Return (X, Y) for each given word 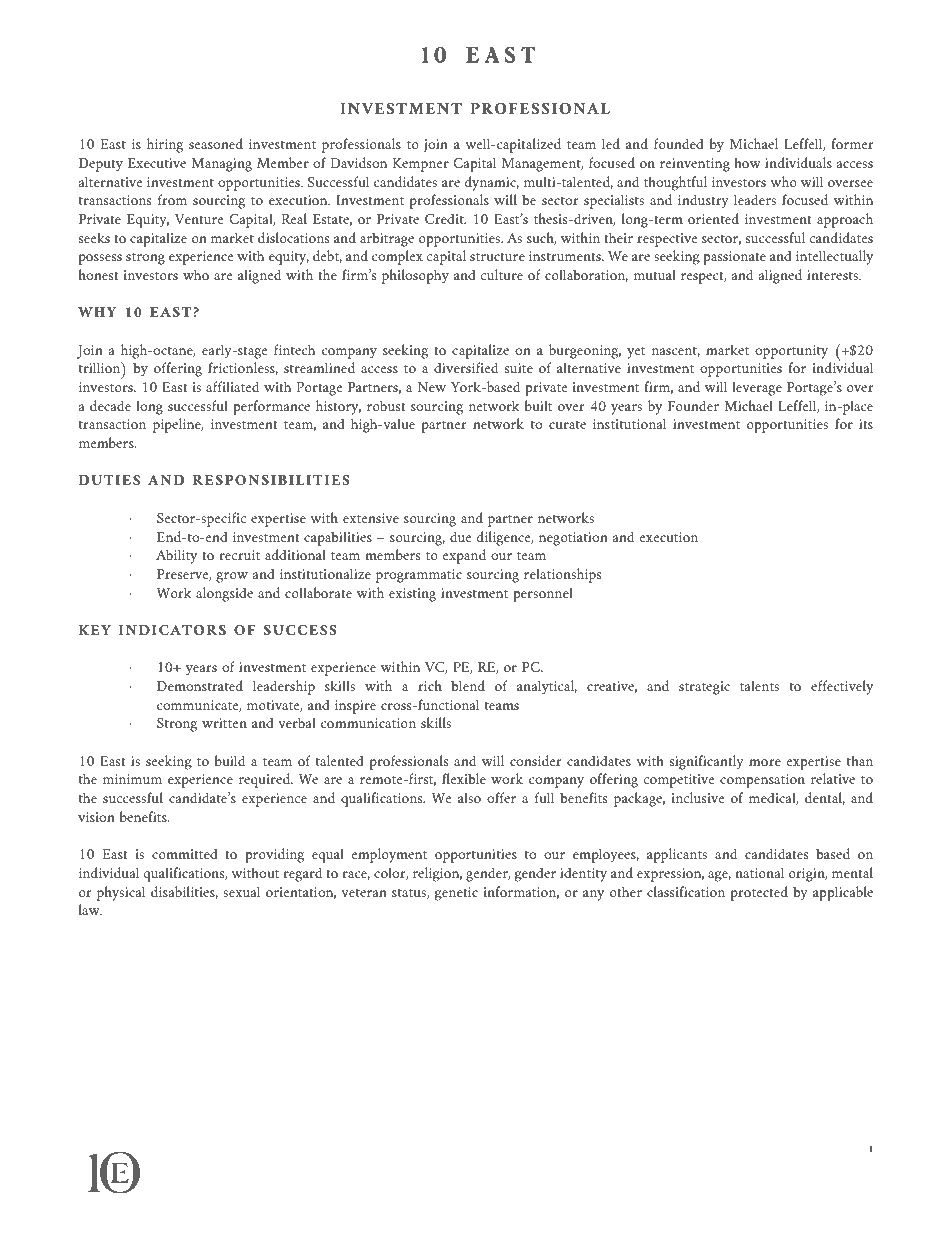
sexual (241, 891)
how (747, 162)
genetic (456, 894)
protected (759, 893)
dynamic (492, 183)
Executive (157, 163)
